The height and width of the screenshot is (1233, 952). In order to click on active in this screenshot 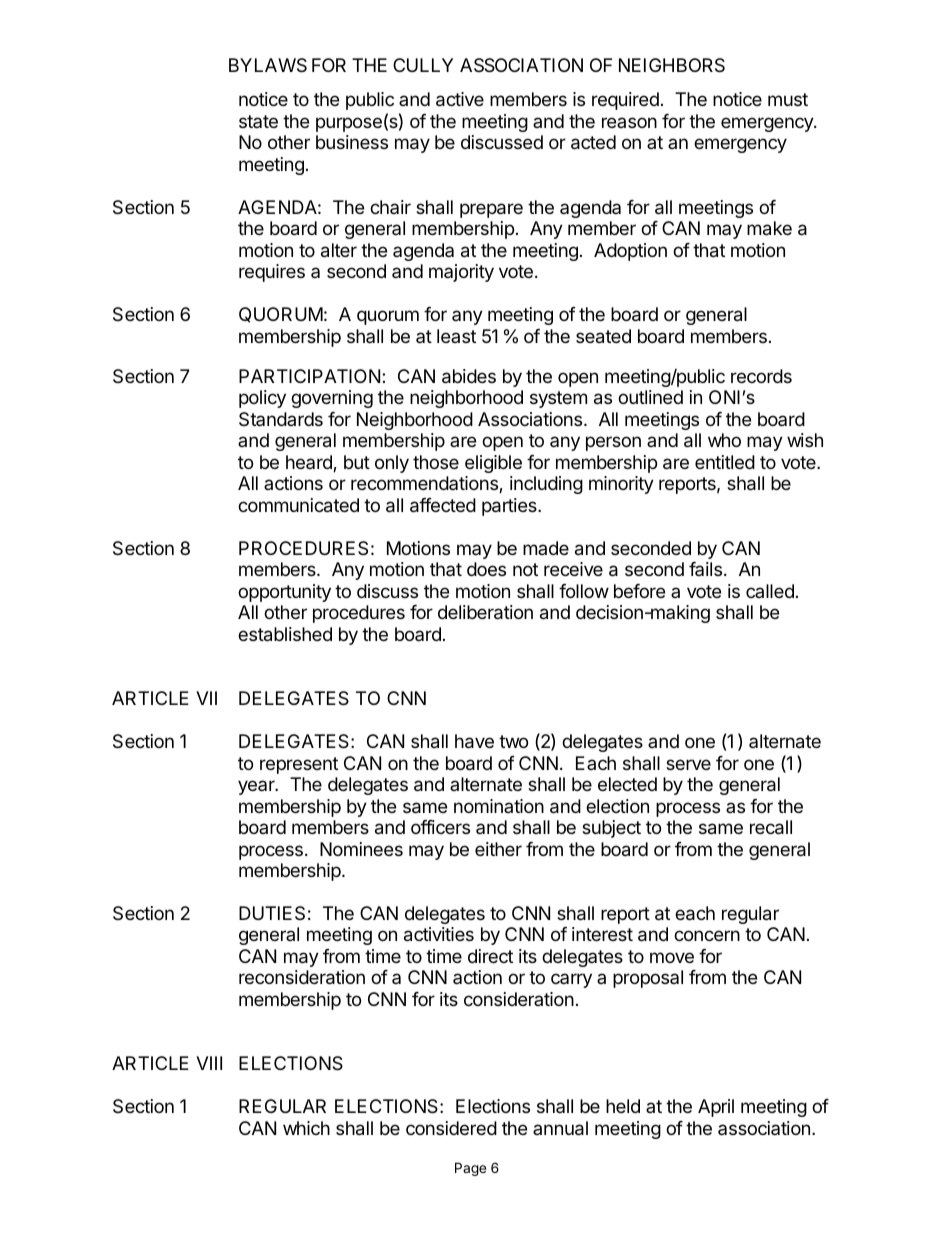, I will do `click(460, 99)`.
